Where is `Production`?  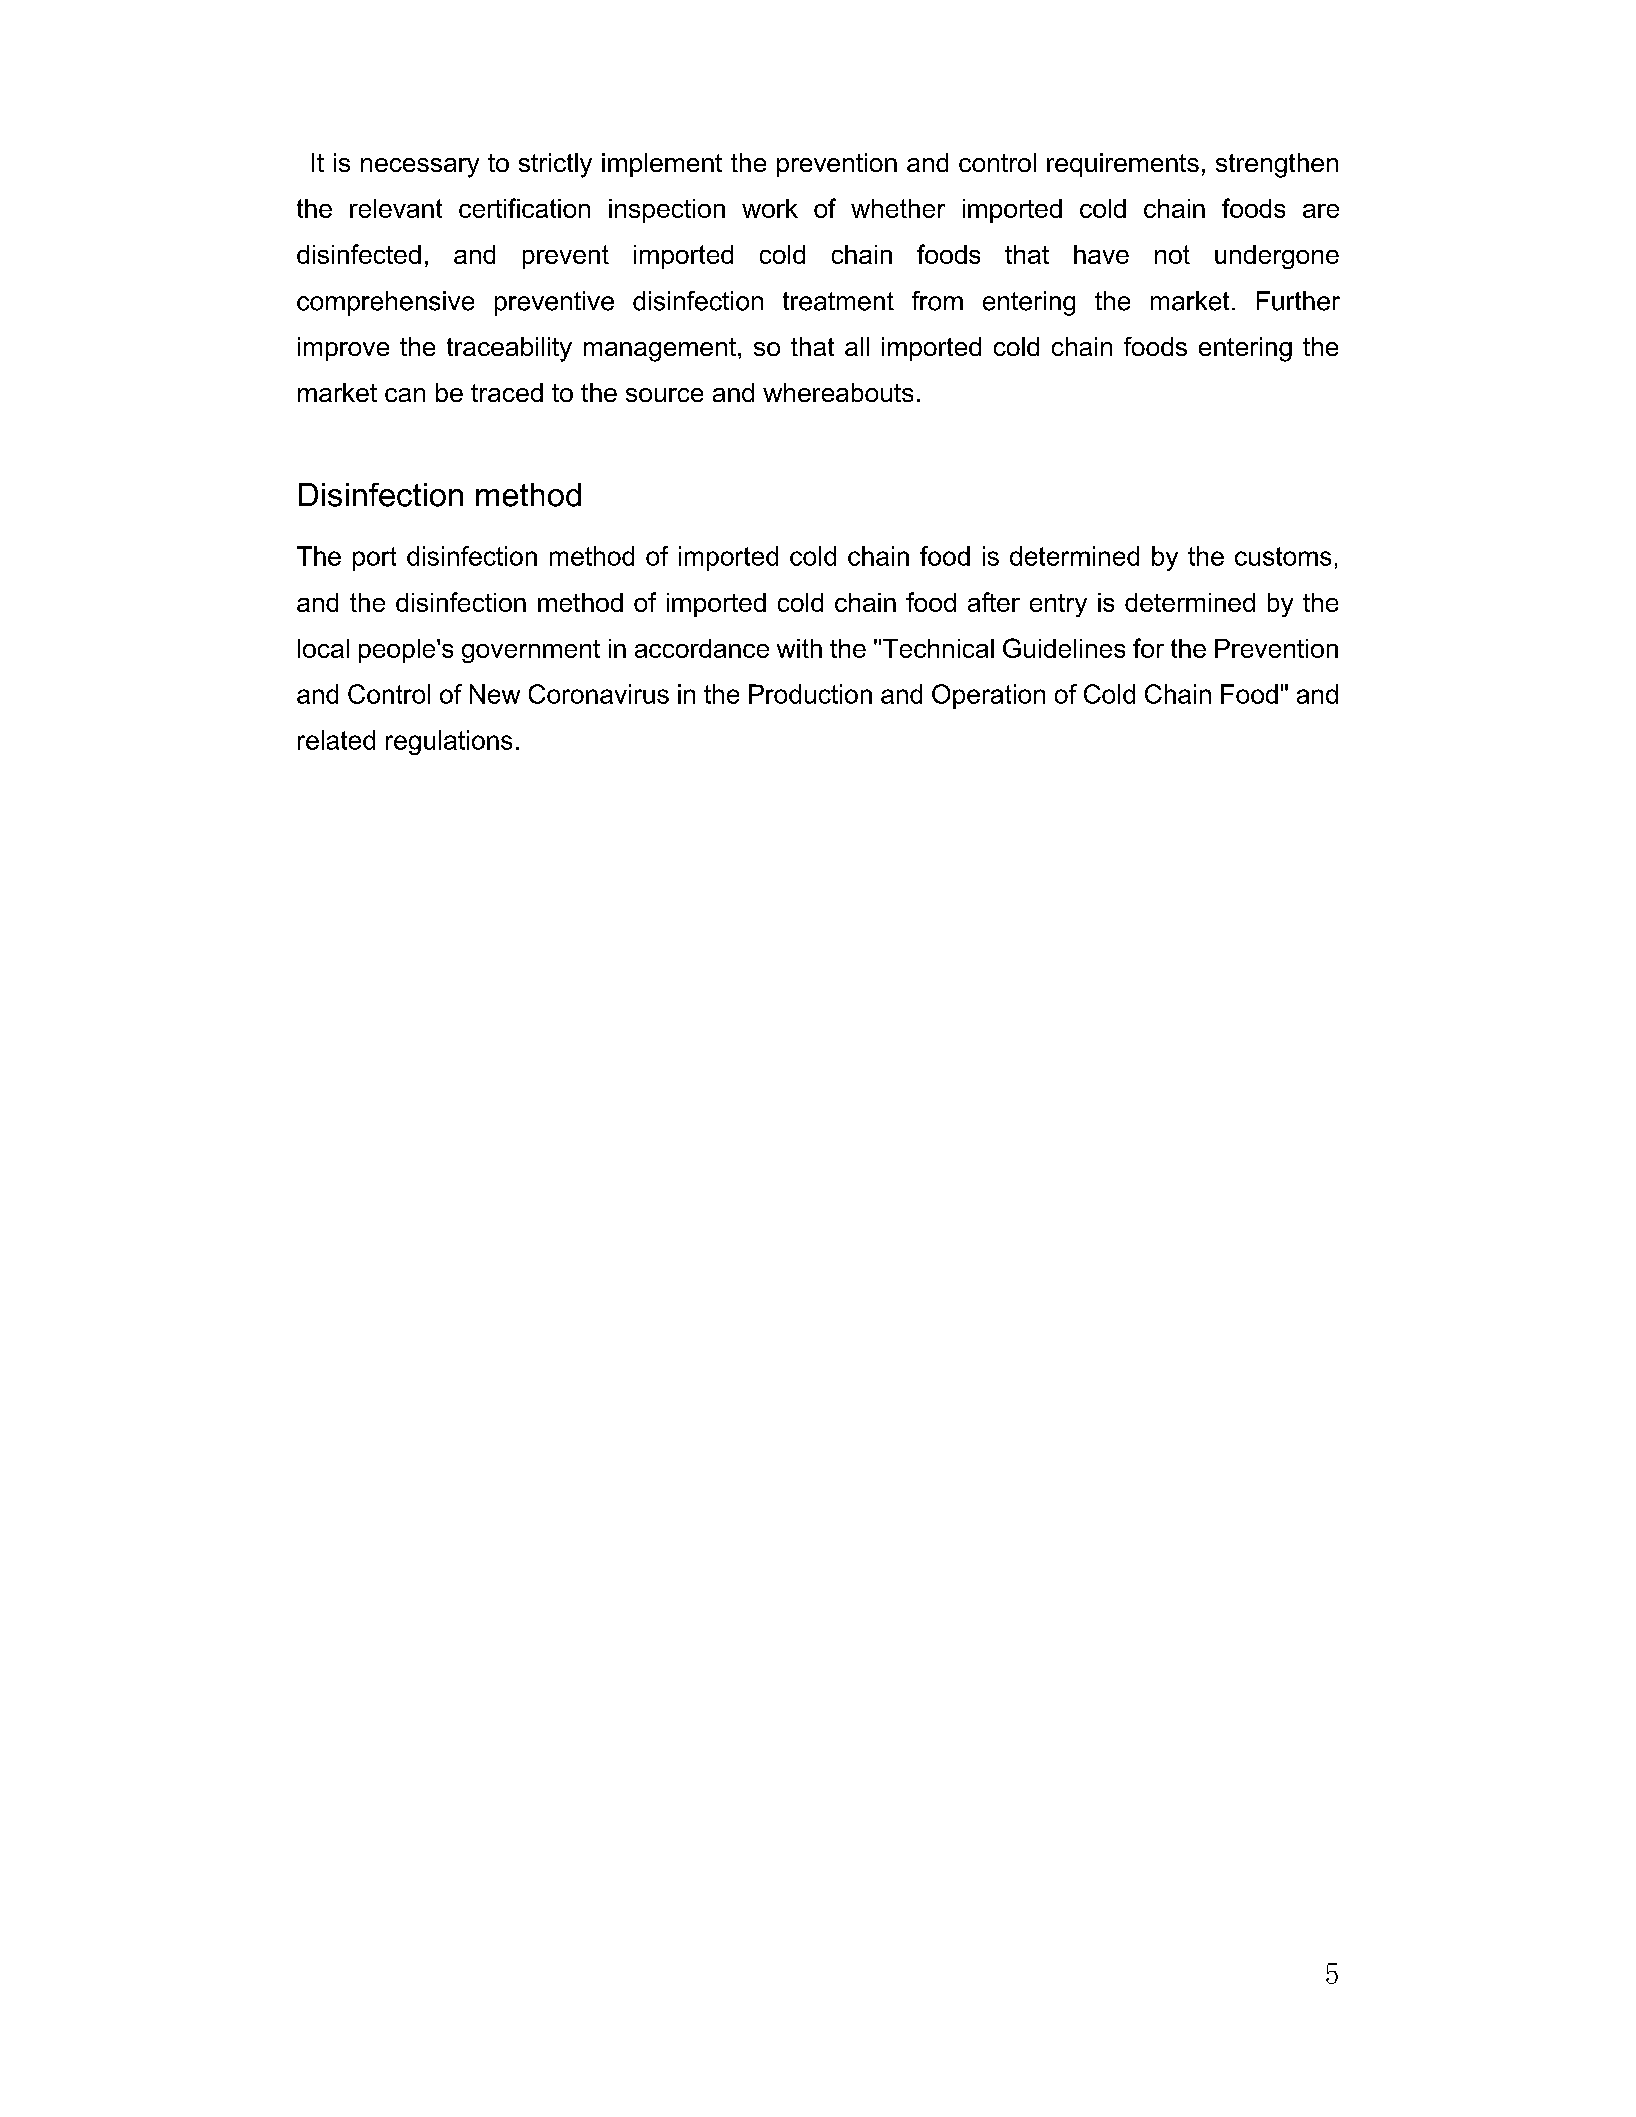
Production is located at coordinates (810, 694).
